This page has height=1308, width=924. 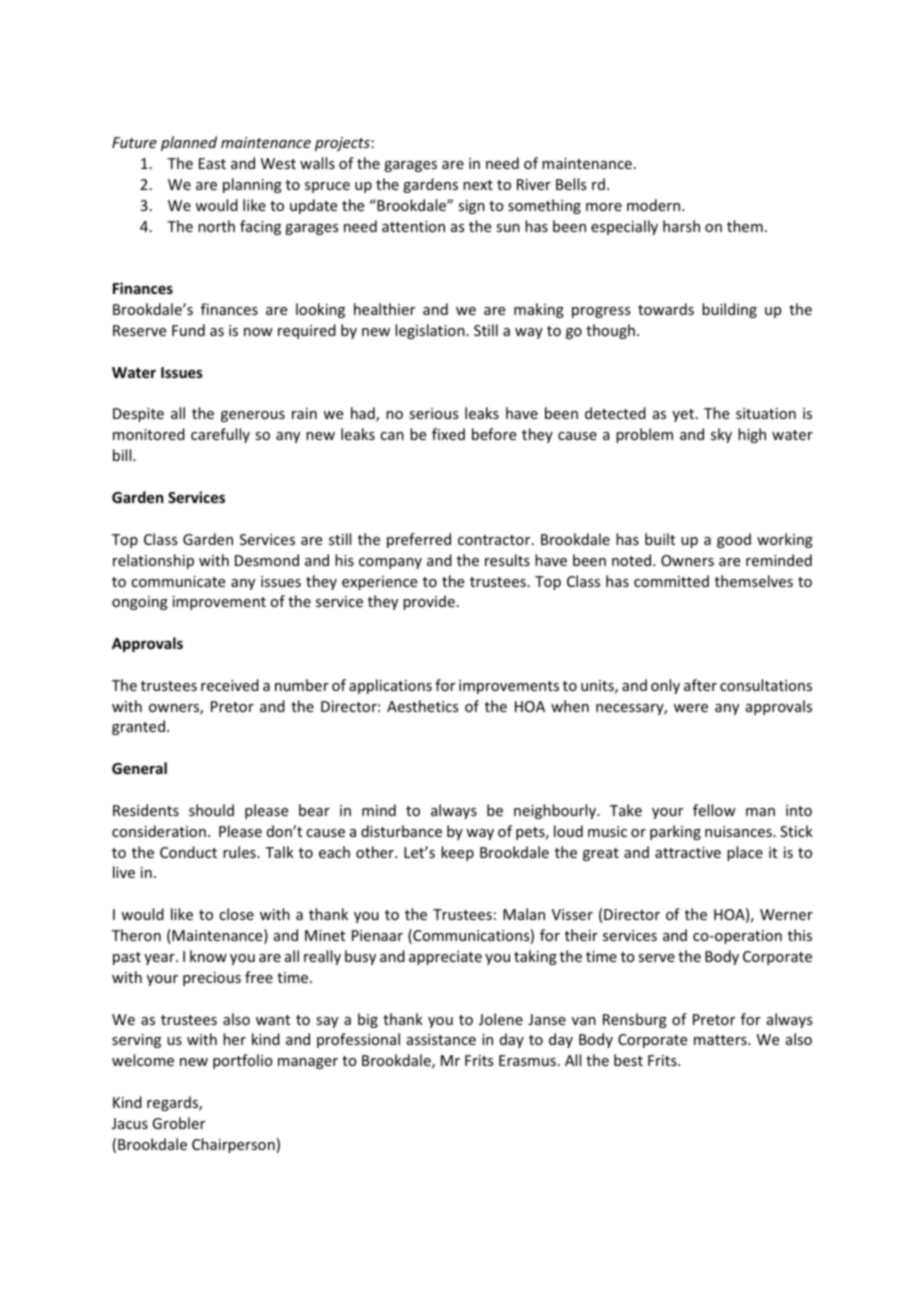 I want to click on fixed, so click(x=448, y=434).
